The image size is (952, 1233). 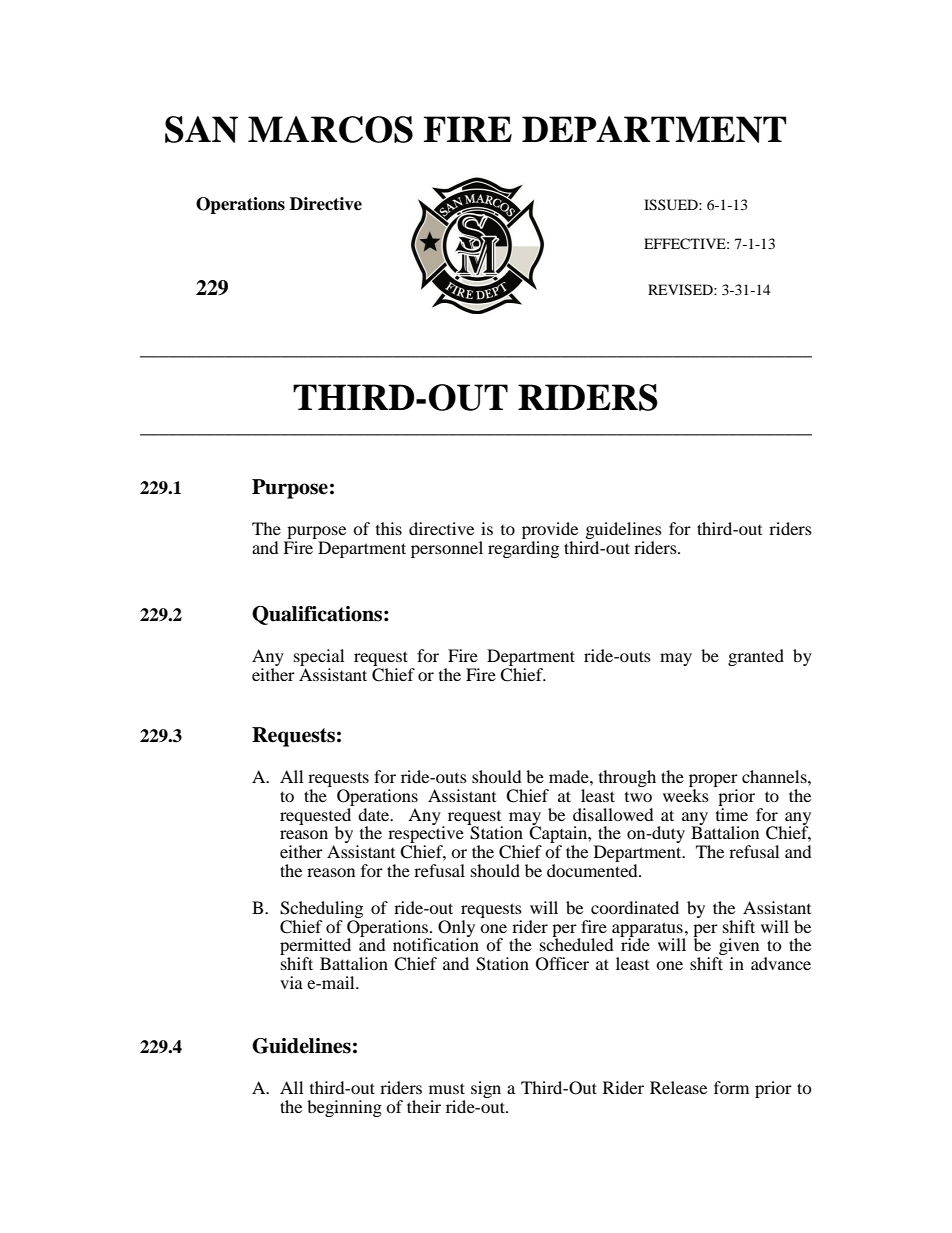 I want to click on MARCOS, so click(x=330, y=129).
